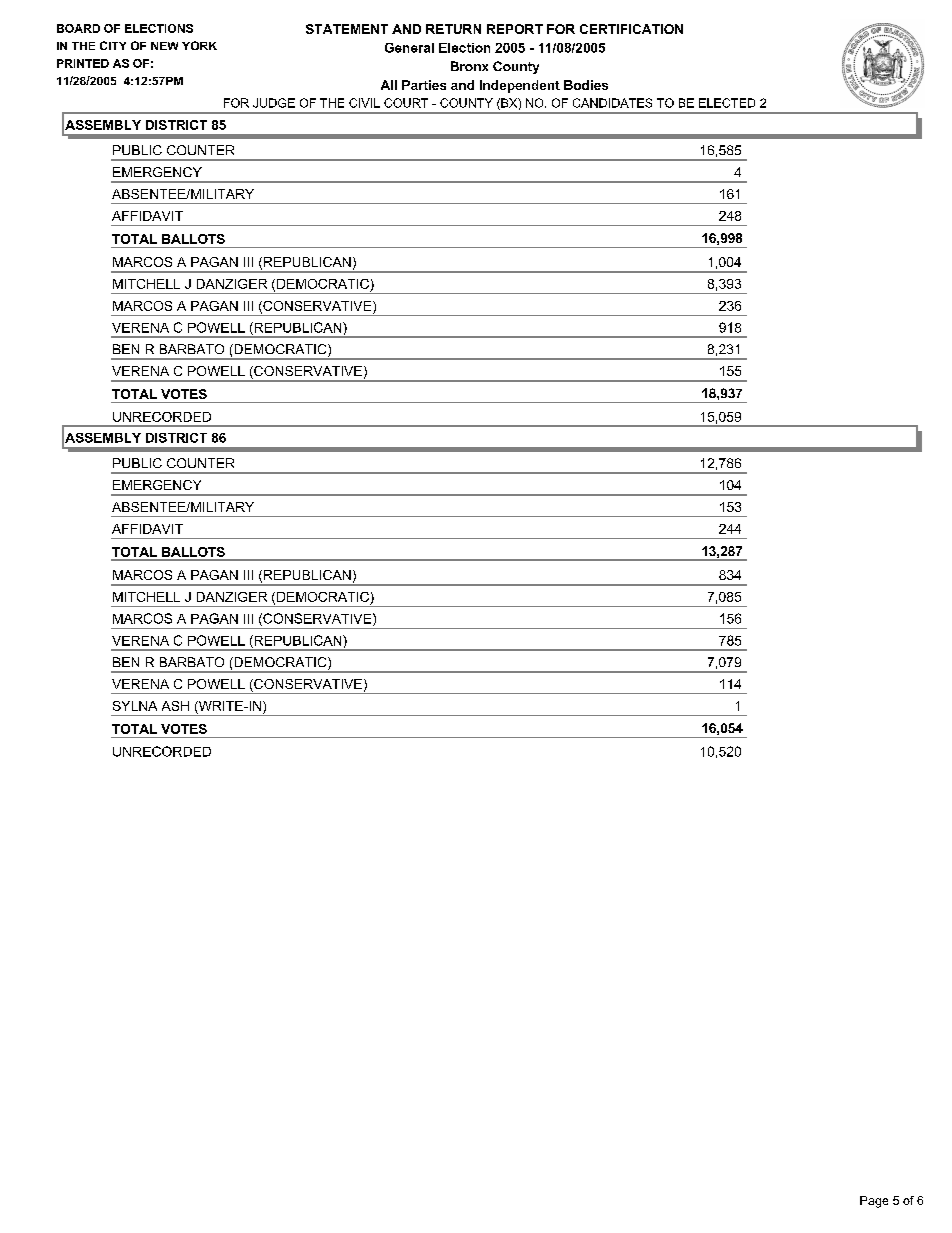  What do you see at coordinates (364, 103) in the screenshot?
I see `CIVIL` at bounding box center [364, 103].
